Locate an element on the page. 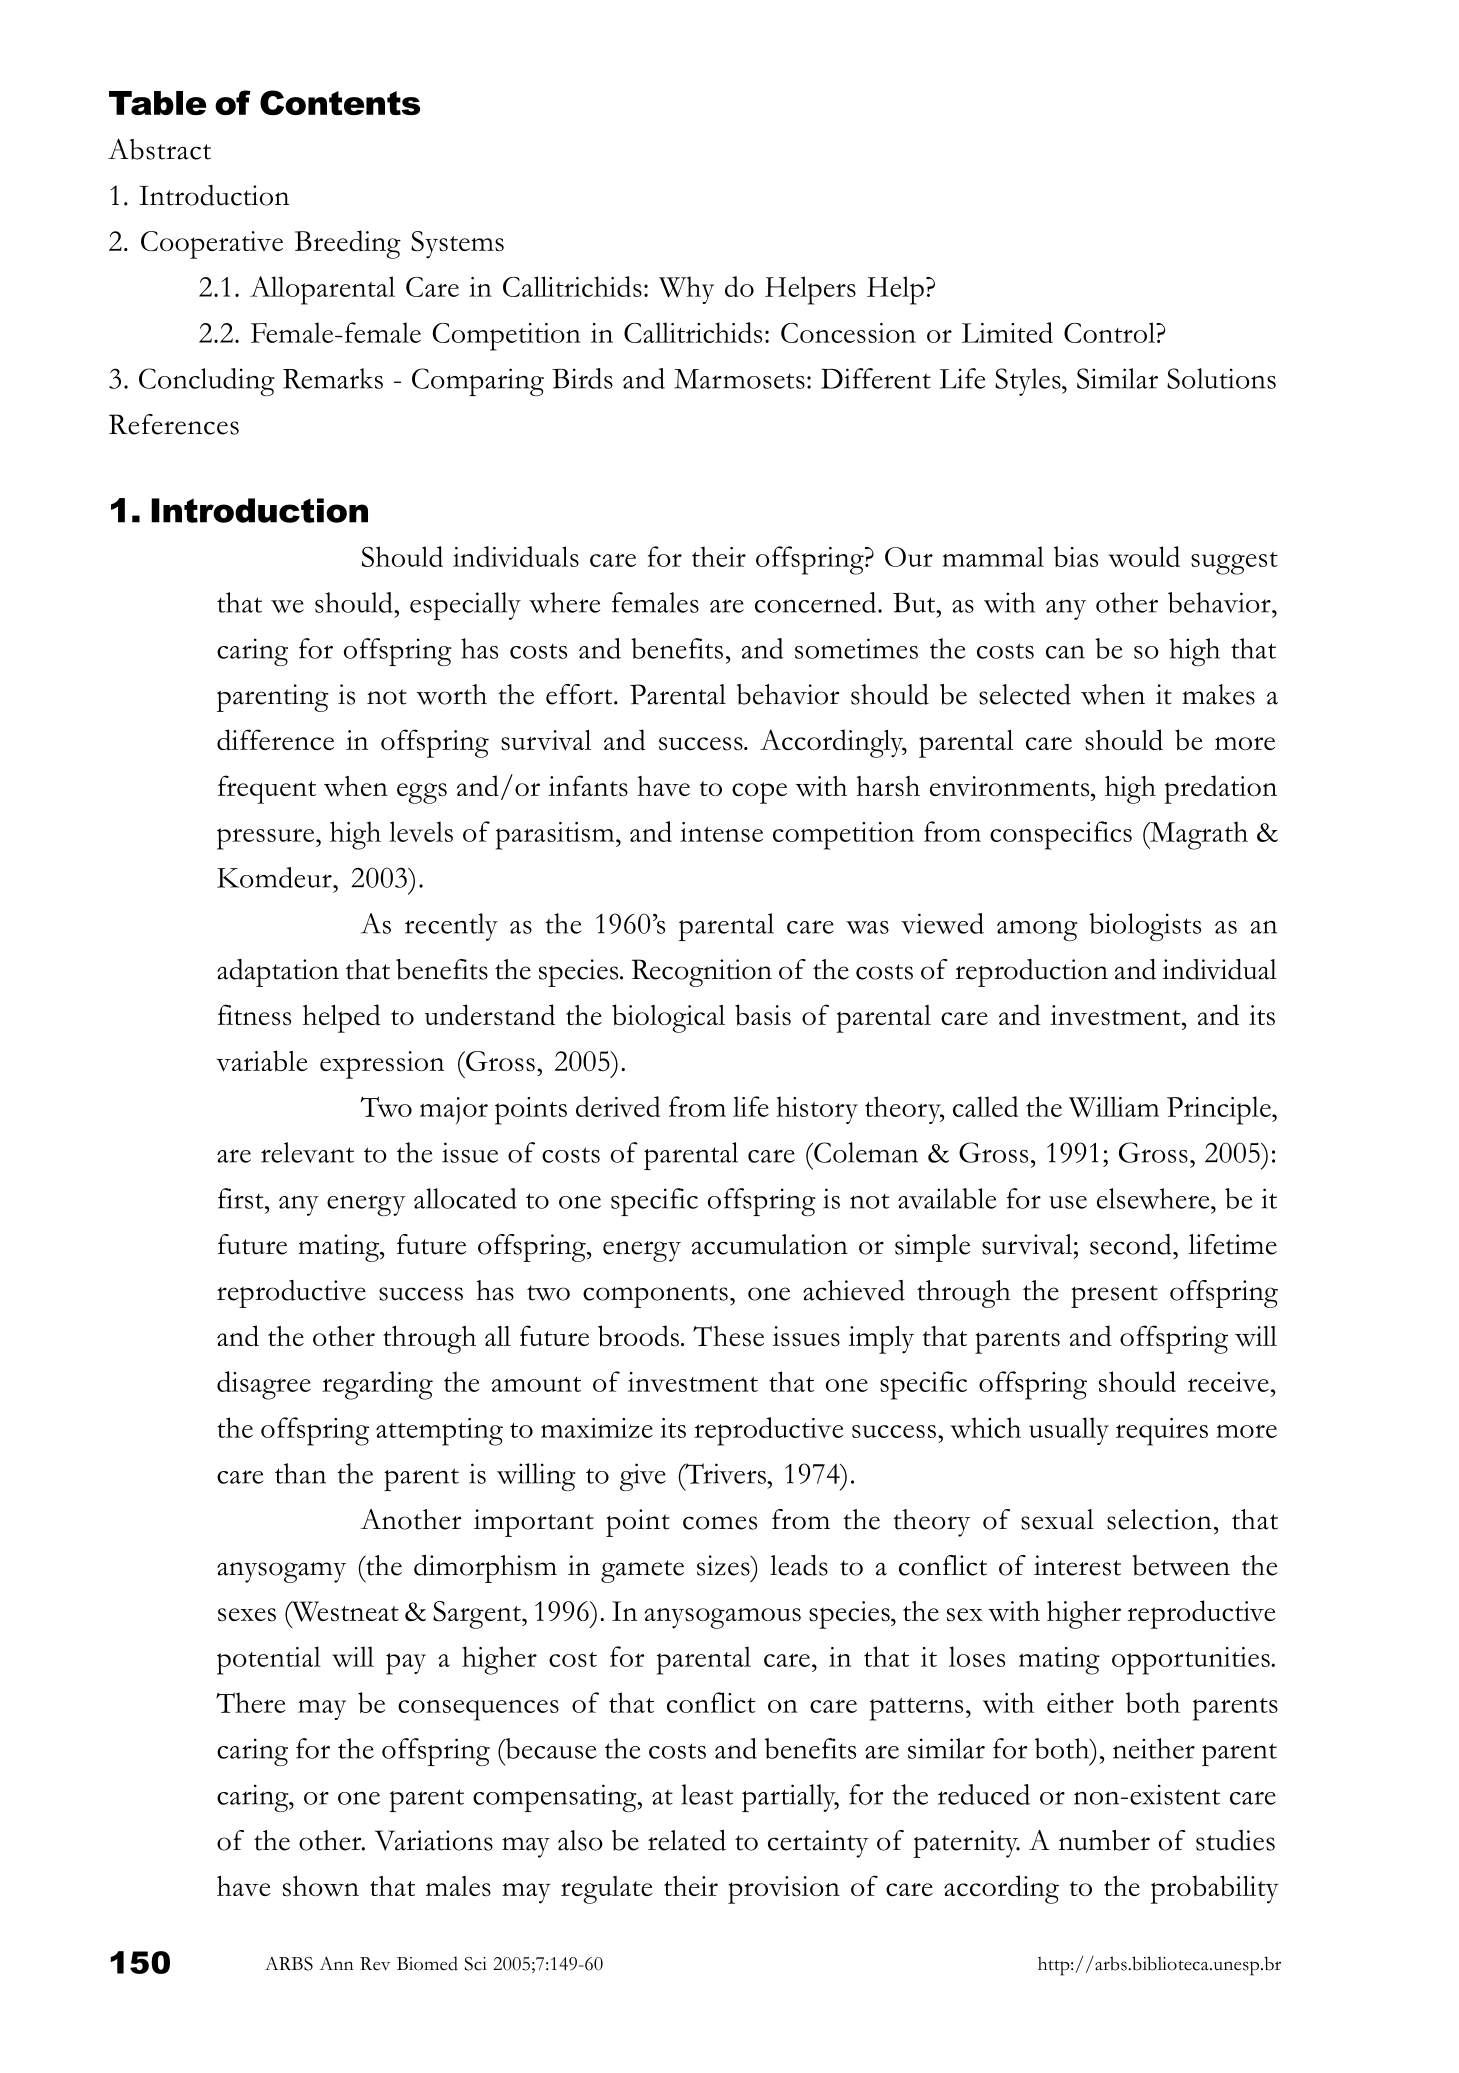 This page has height=2073, width=1459. Why is located at coordinates (686, 290).
